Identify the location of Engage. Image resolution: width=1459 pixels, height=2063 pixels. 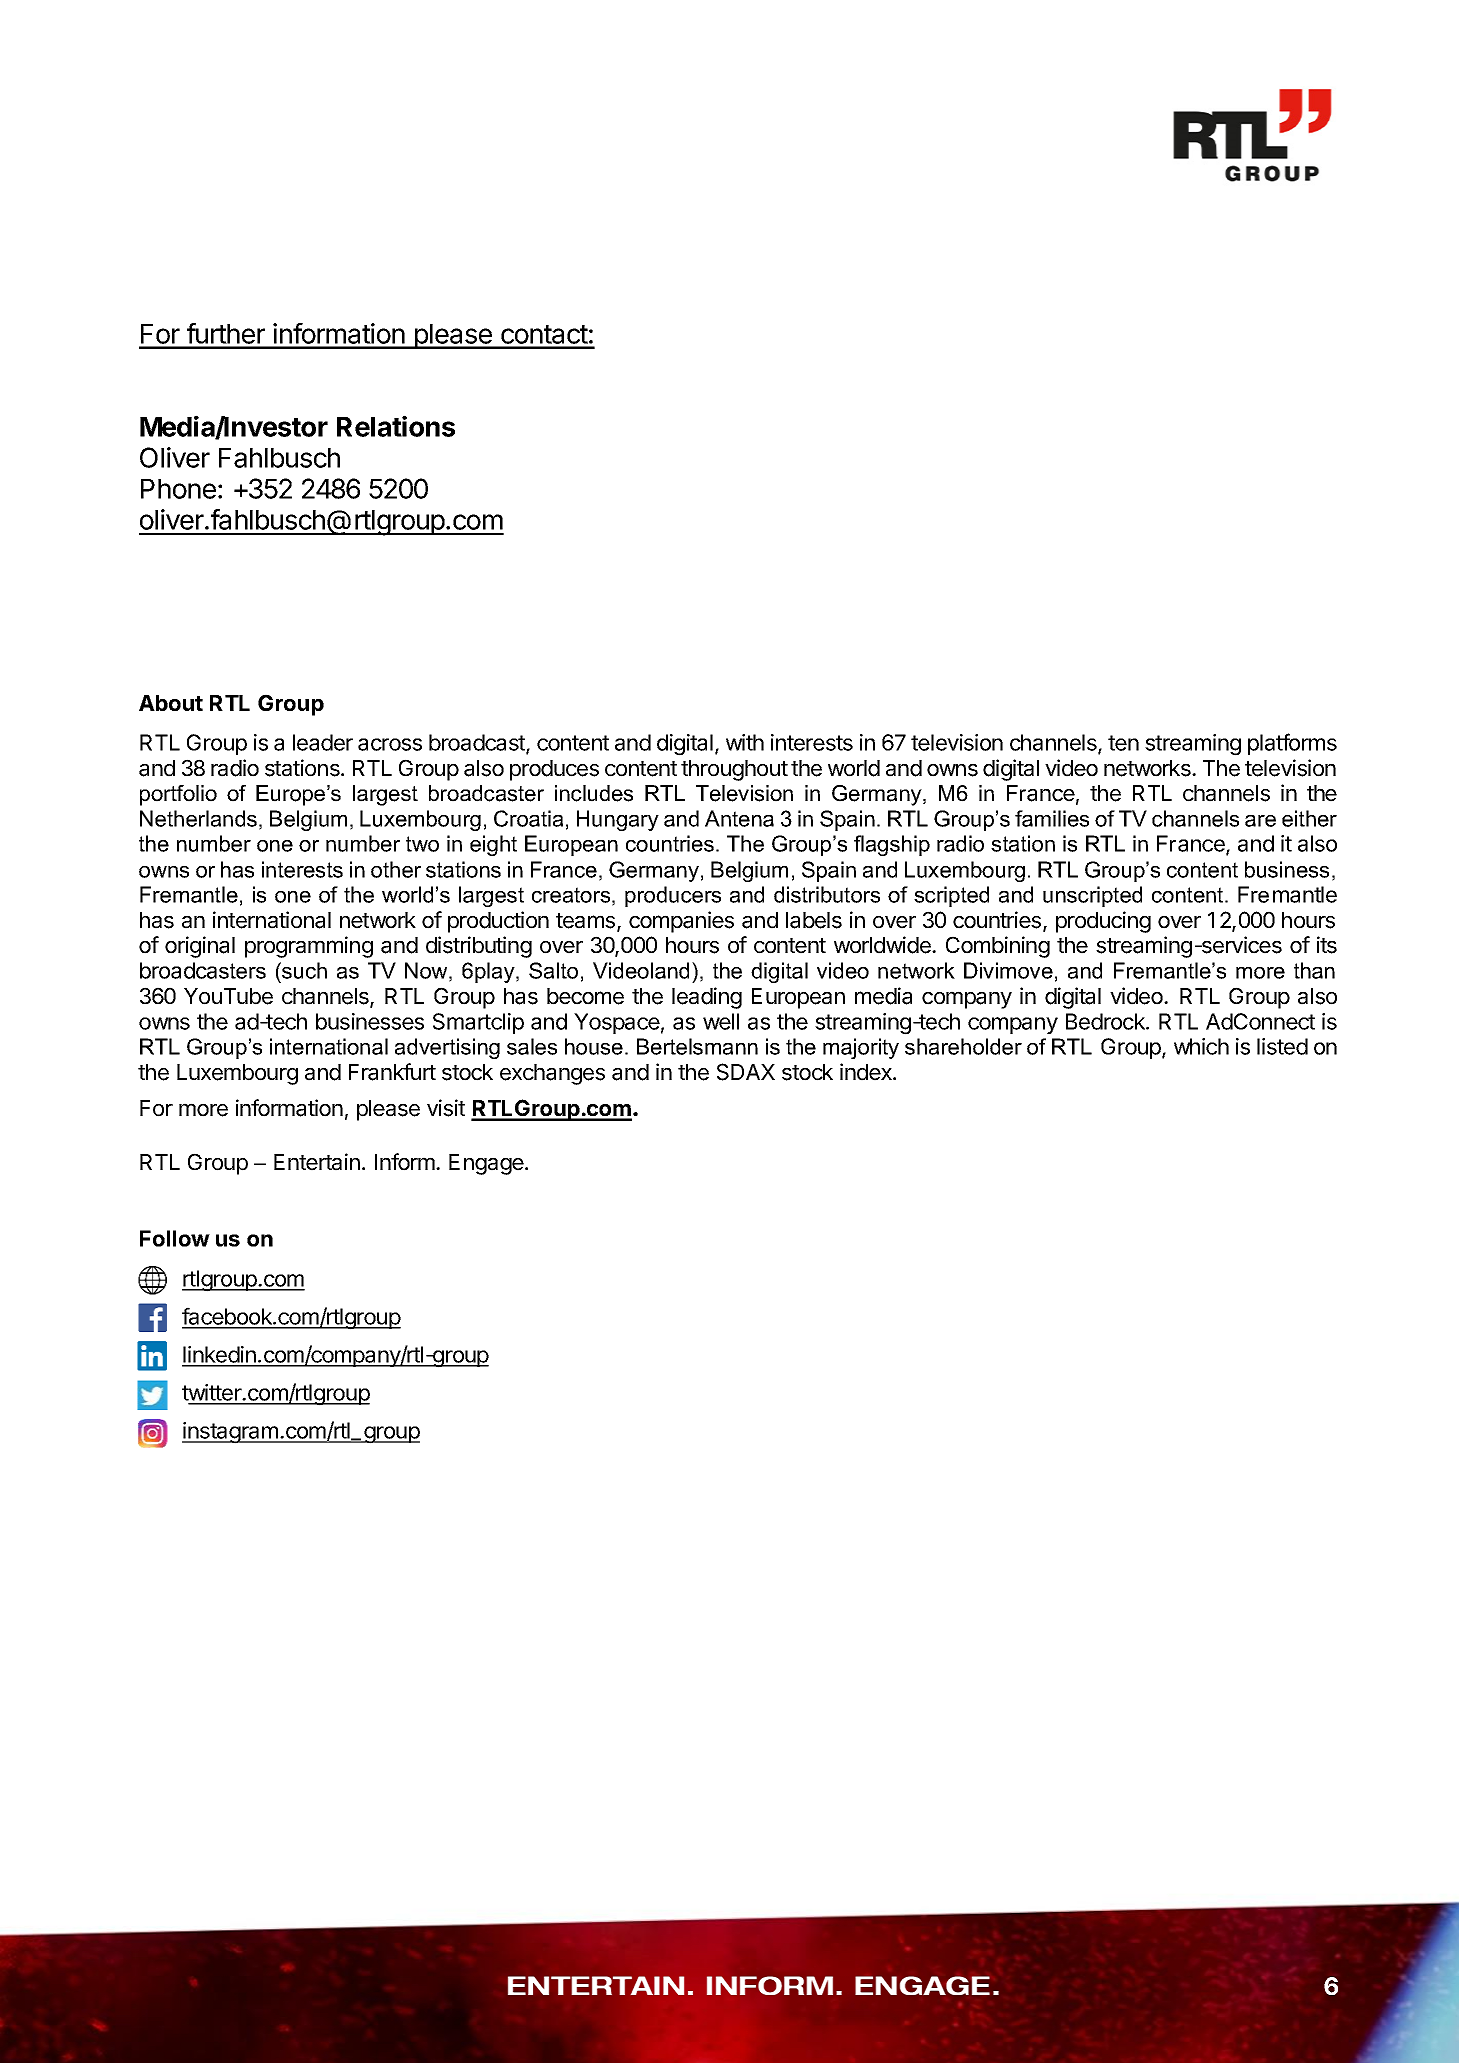
(486, 1164).
